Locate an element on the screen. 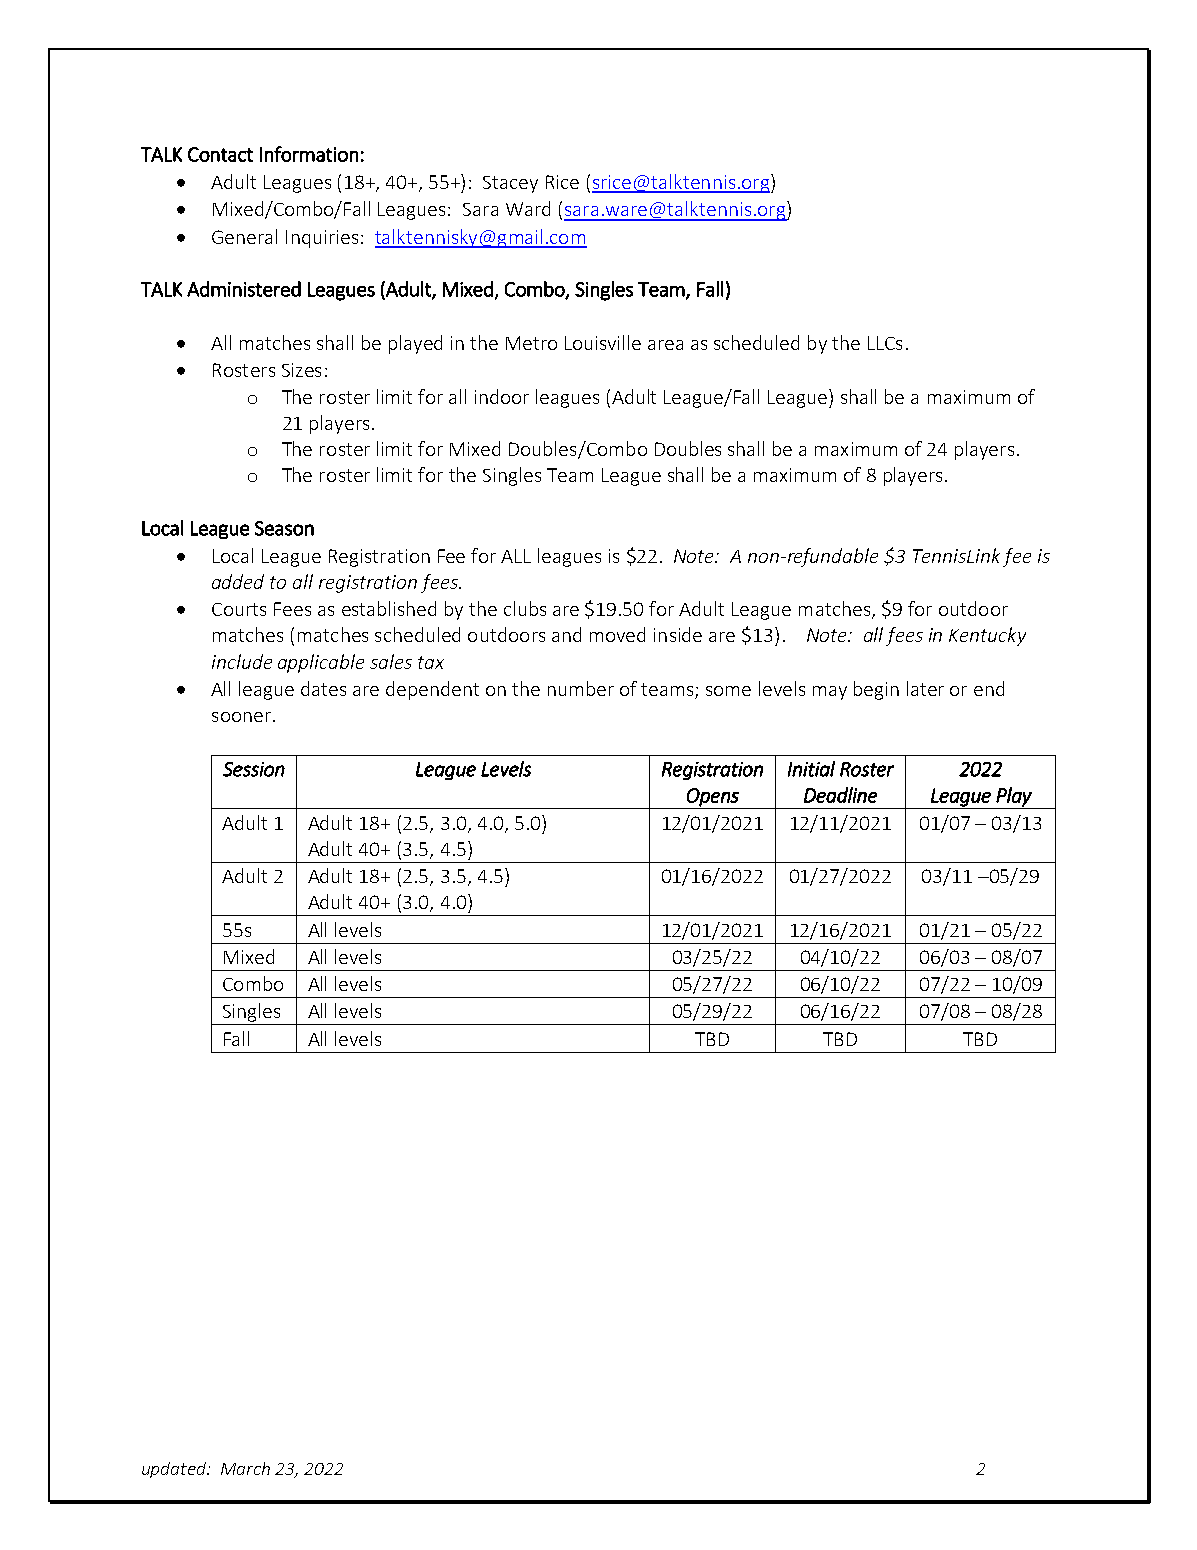 The height and width of the screenshot is (1550, 1197). Ward is located at coordinates (528, 208).
